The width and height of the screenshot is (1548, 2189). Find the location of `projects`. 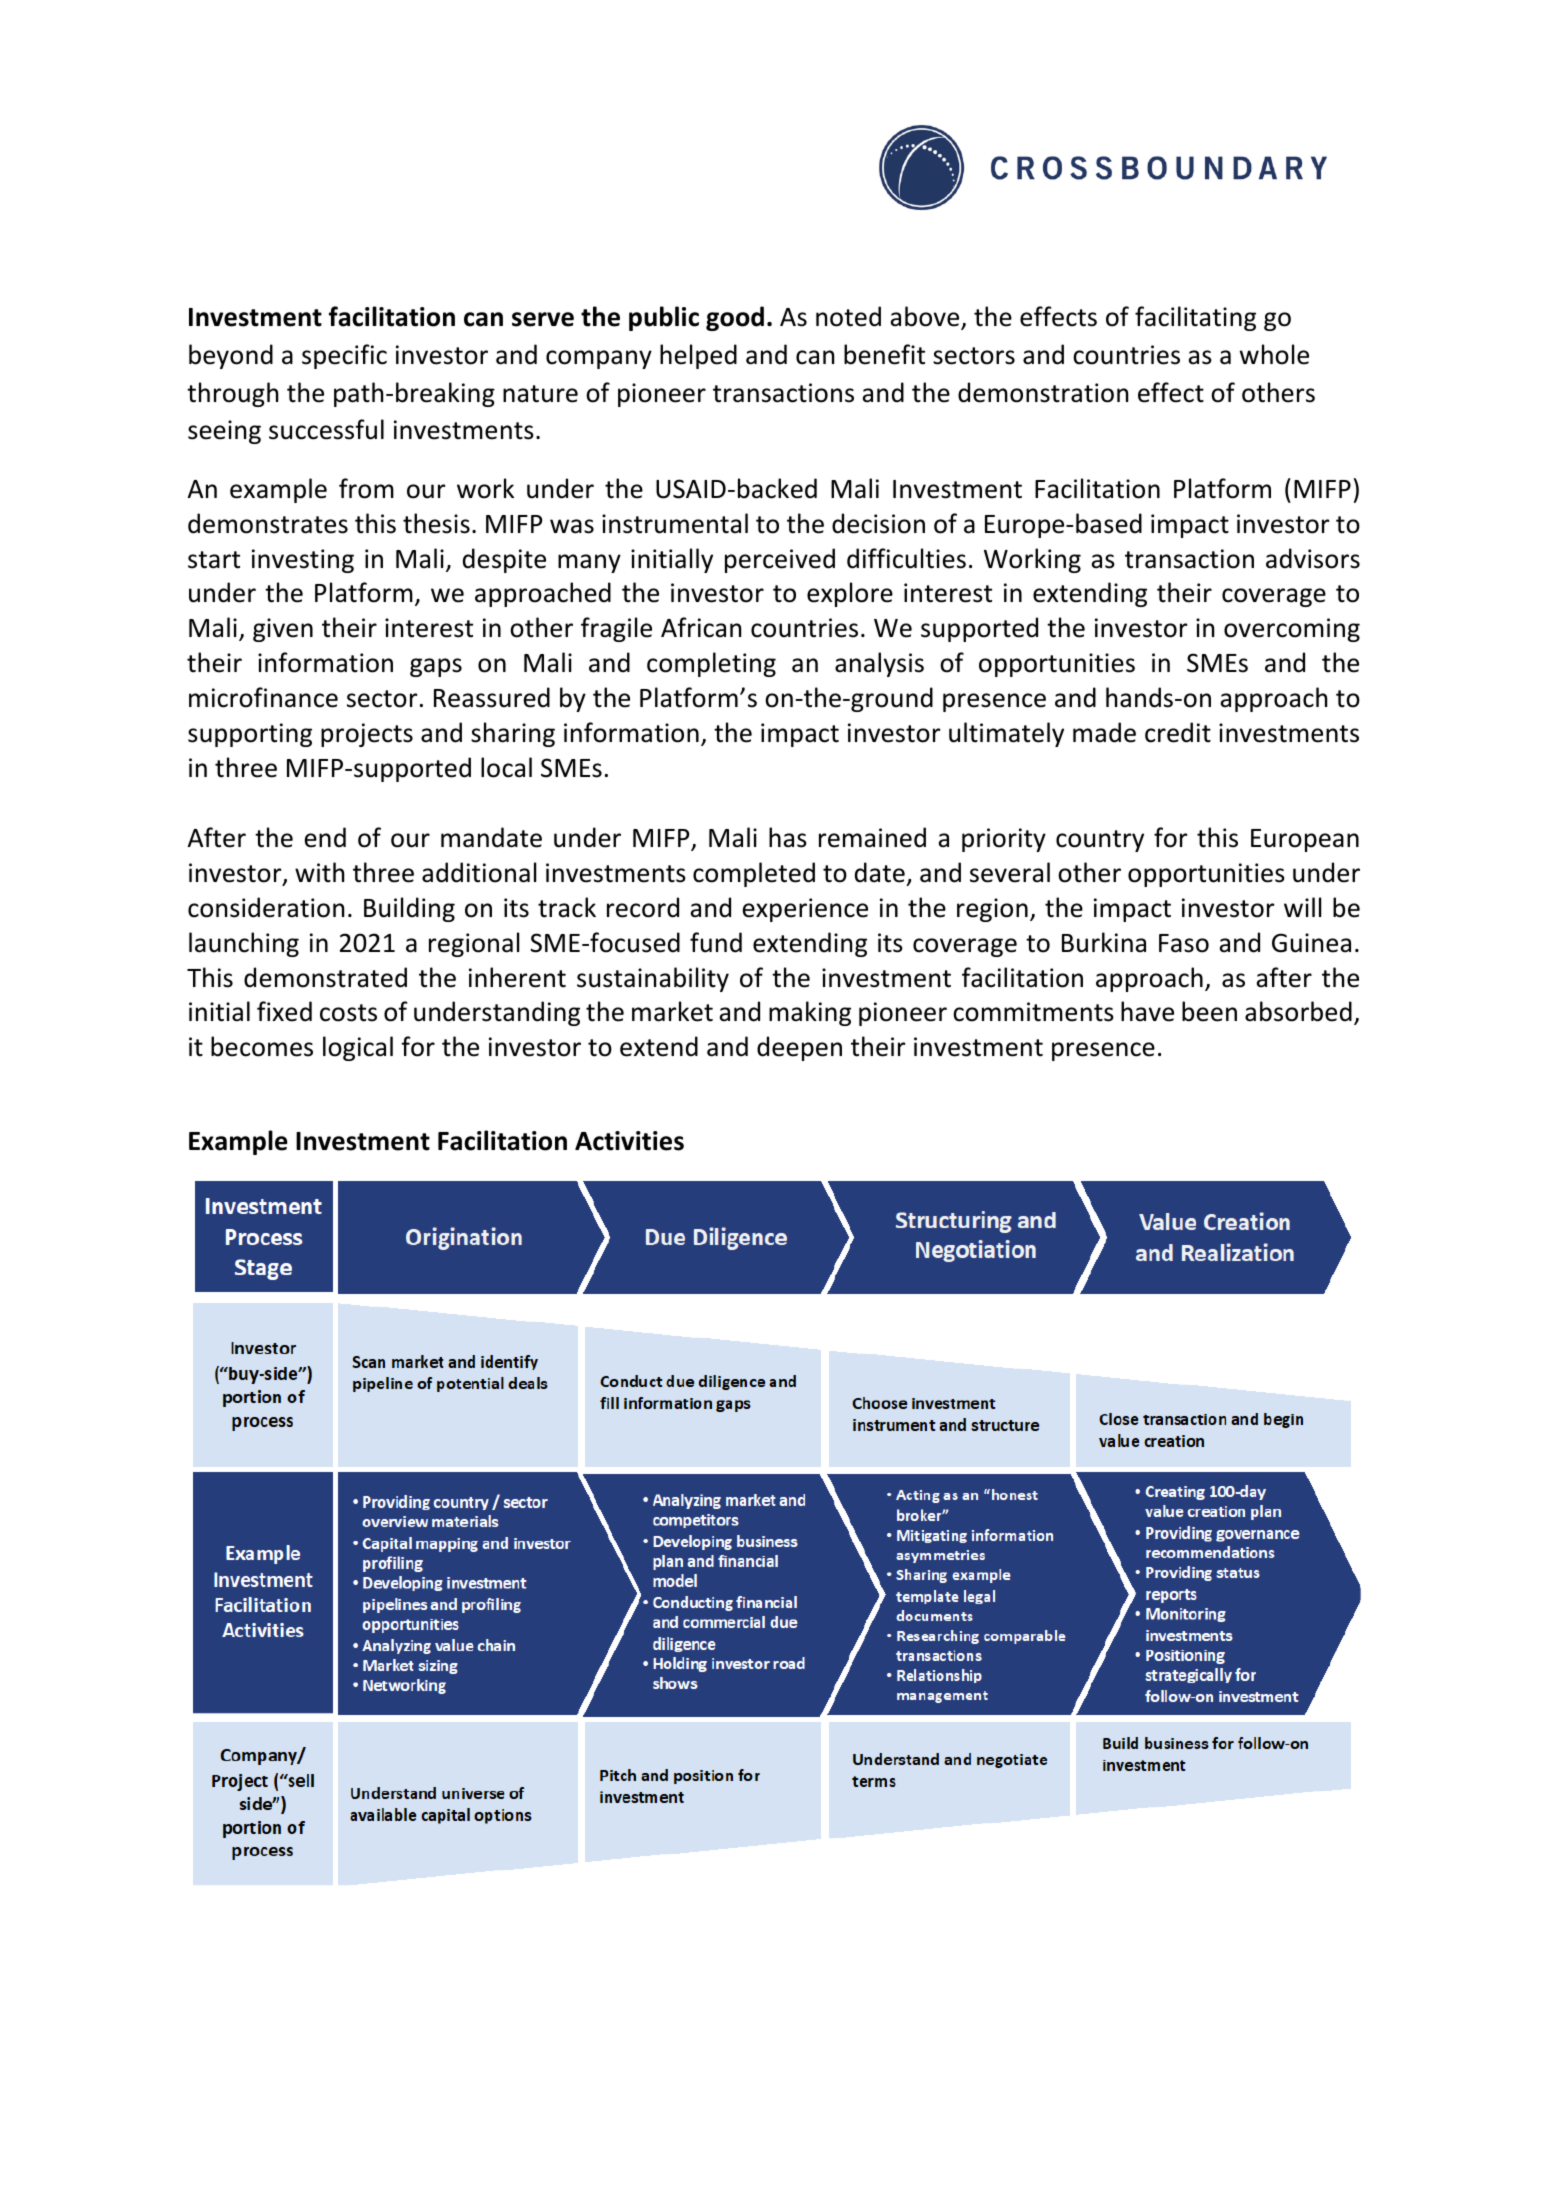

projects is located at coordinates (367, 735).
